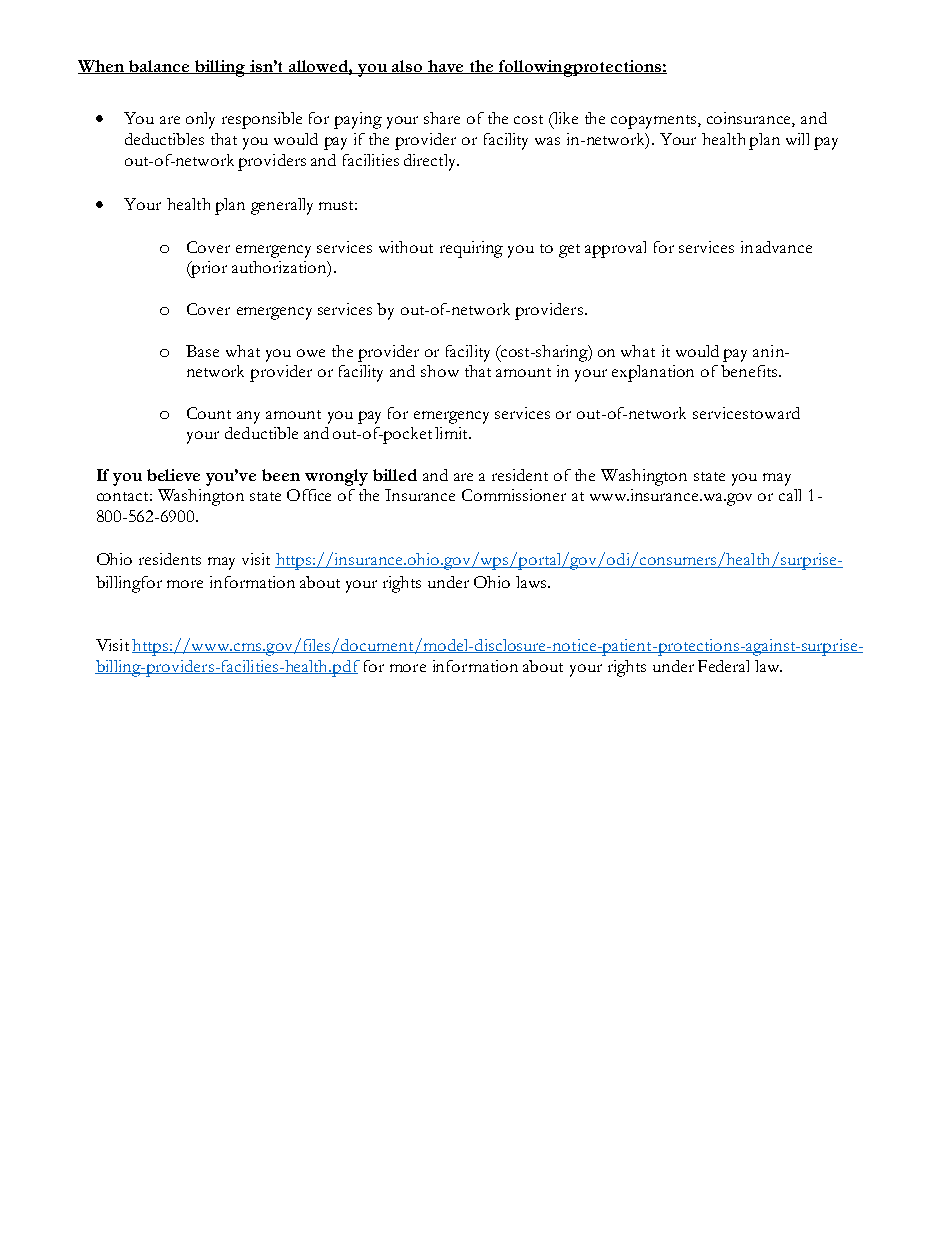  What do you see at coordinates (309, 495) in the screenshot?
I see `Office` at bounding box center [309, 495].
